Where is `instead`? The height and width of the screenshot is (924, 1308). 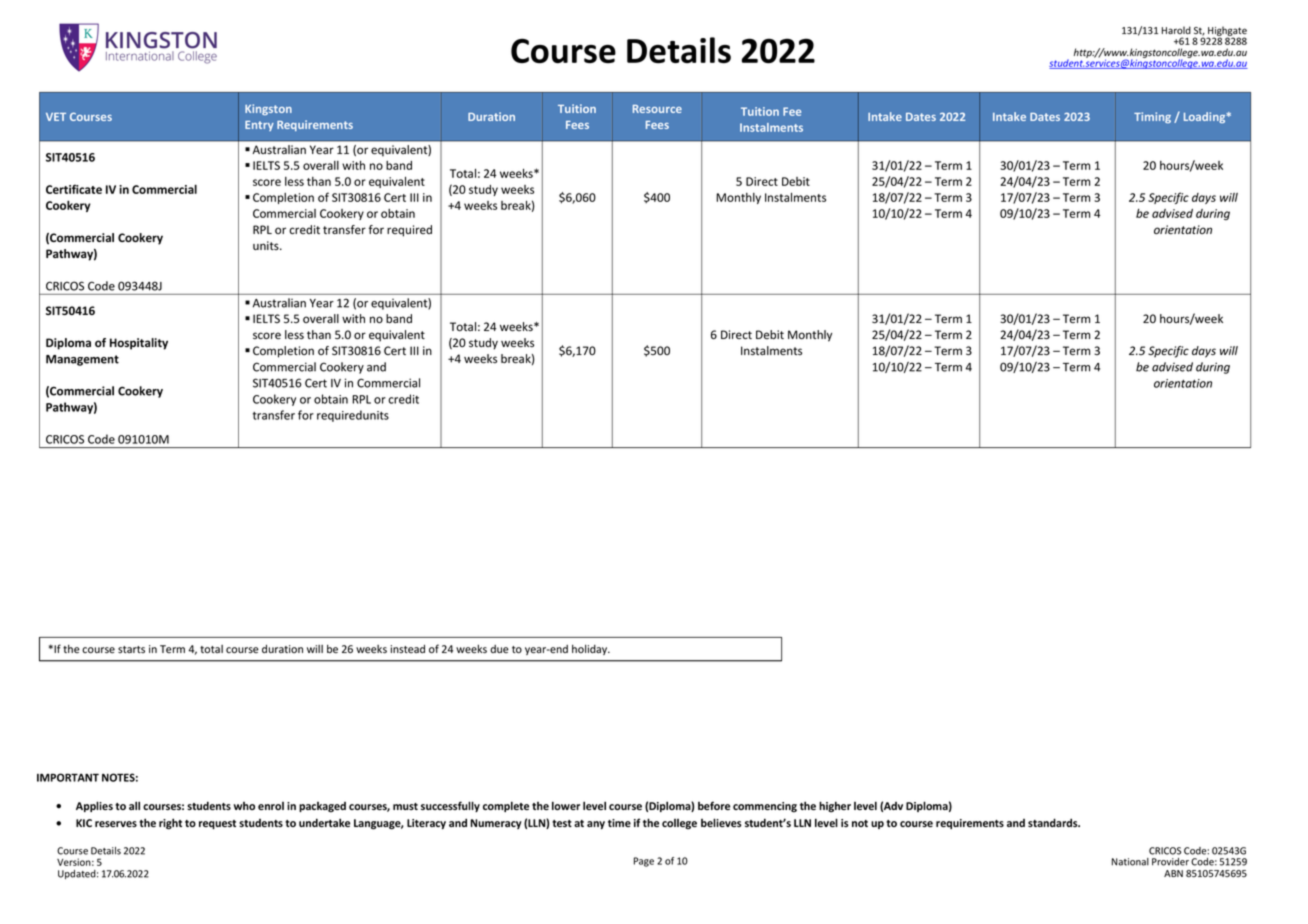 instead is located at coordinates (408, 649).
